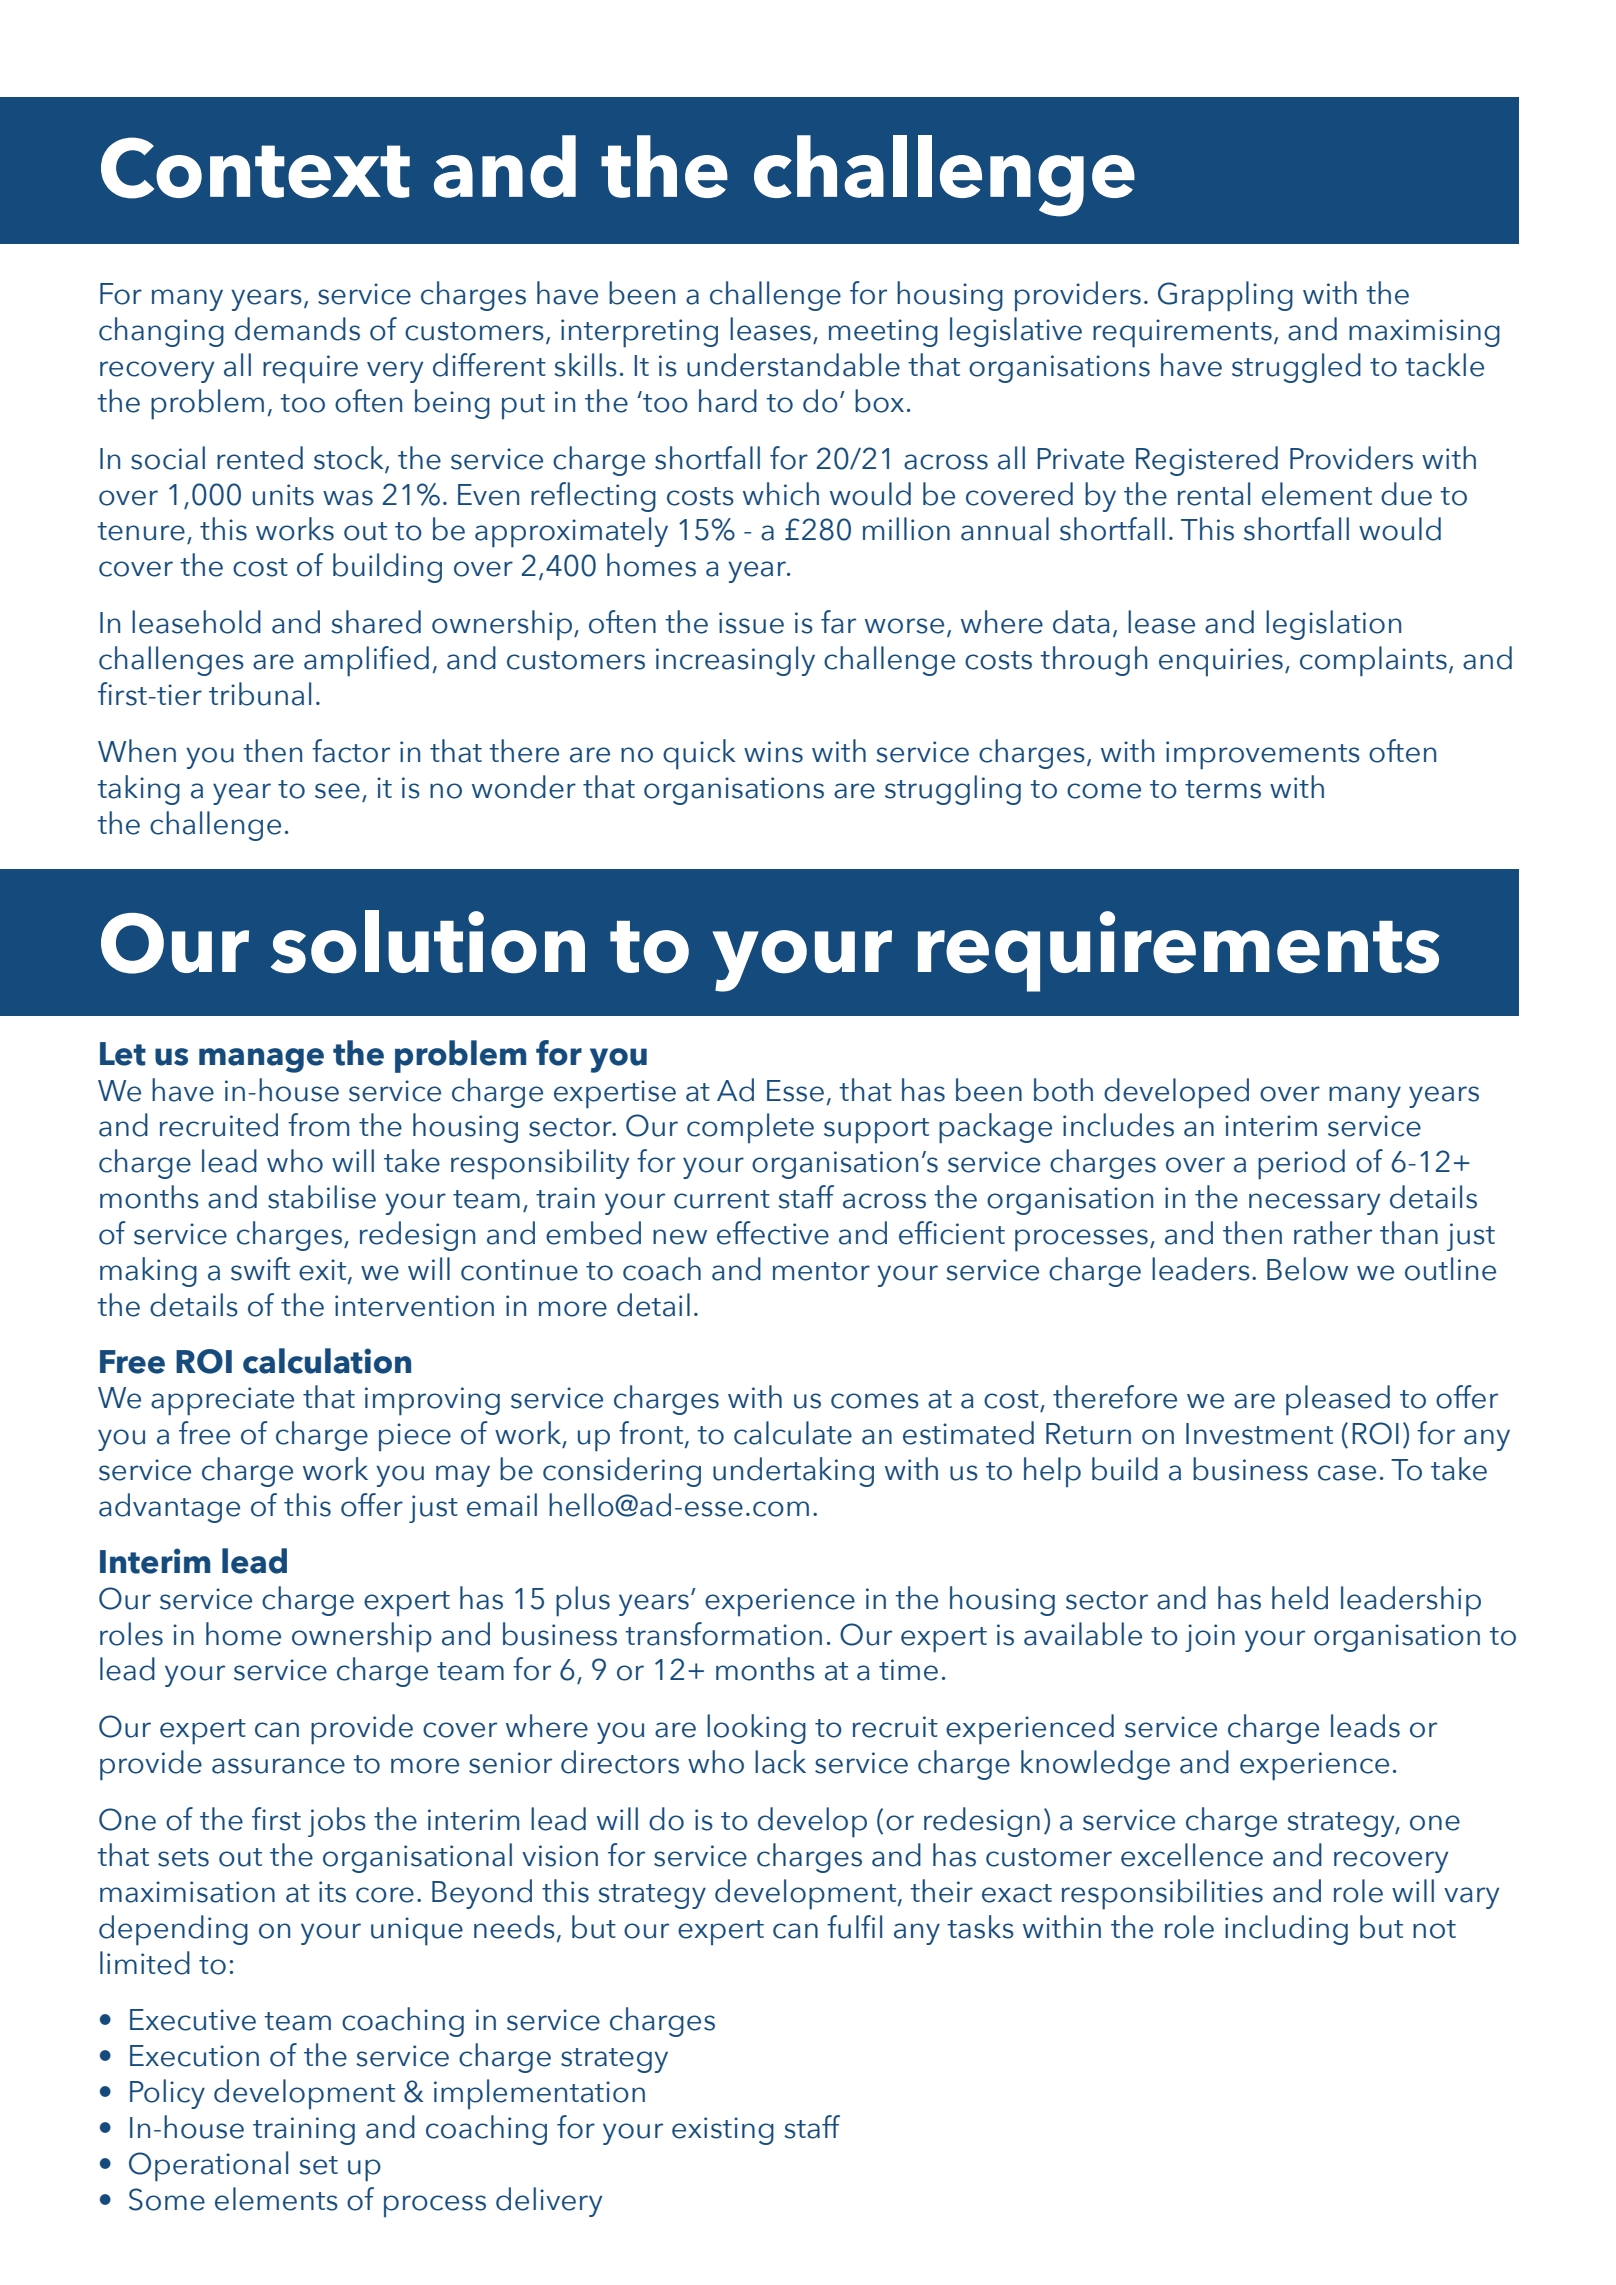  I want to click on Operational, so click(208, 2166).
